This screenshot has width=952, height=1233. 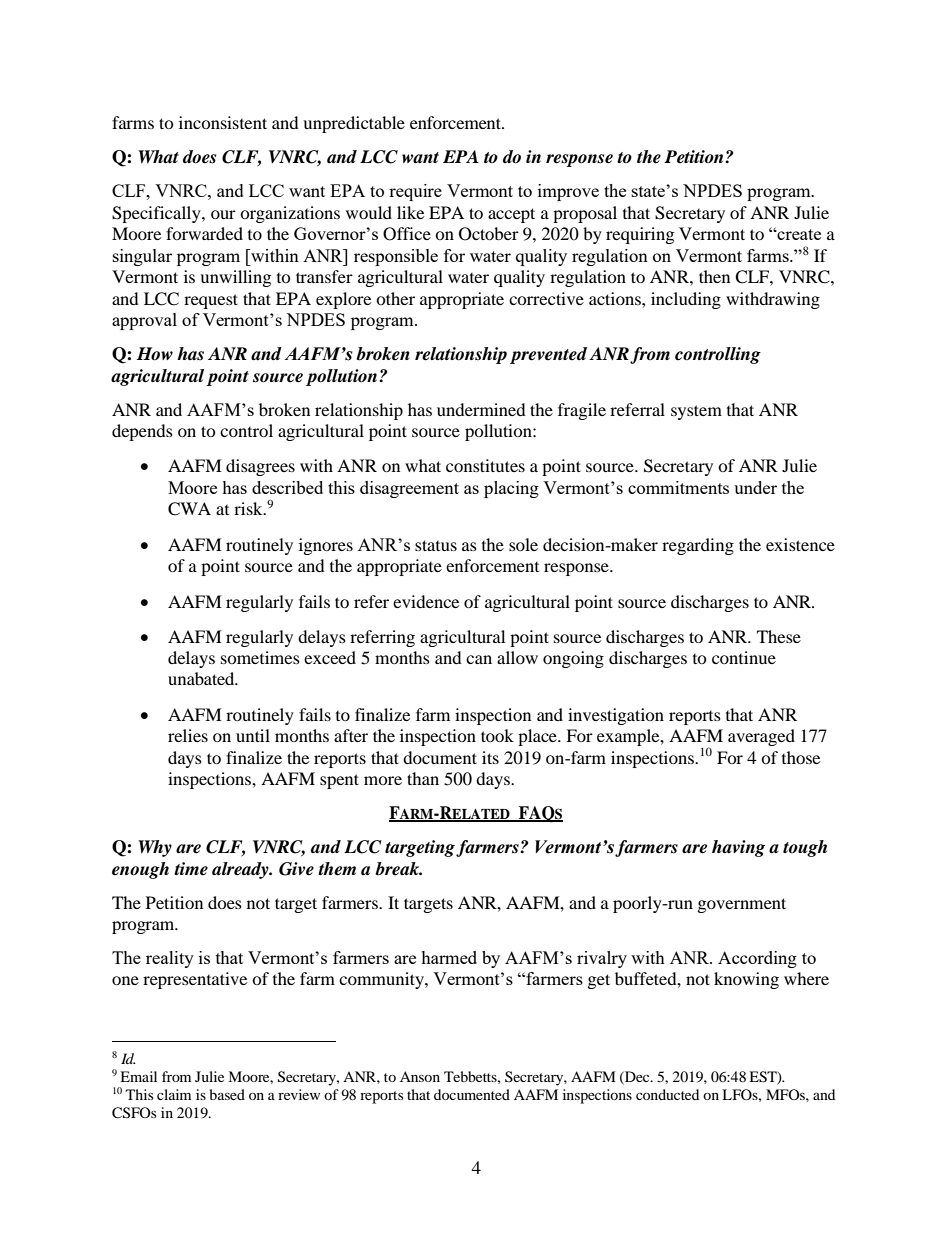 What do you see at coordinates (436, 545) in the screenshot?
I see `status` at bounding box center [436, 545].
